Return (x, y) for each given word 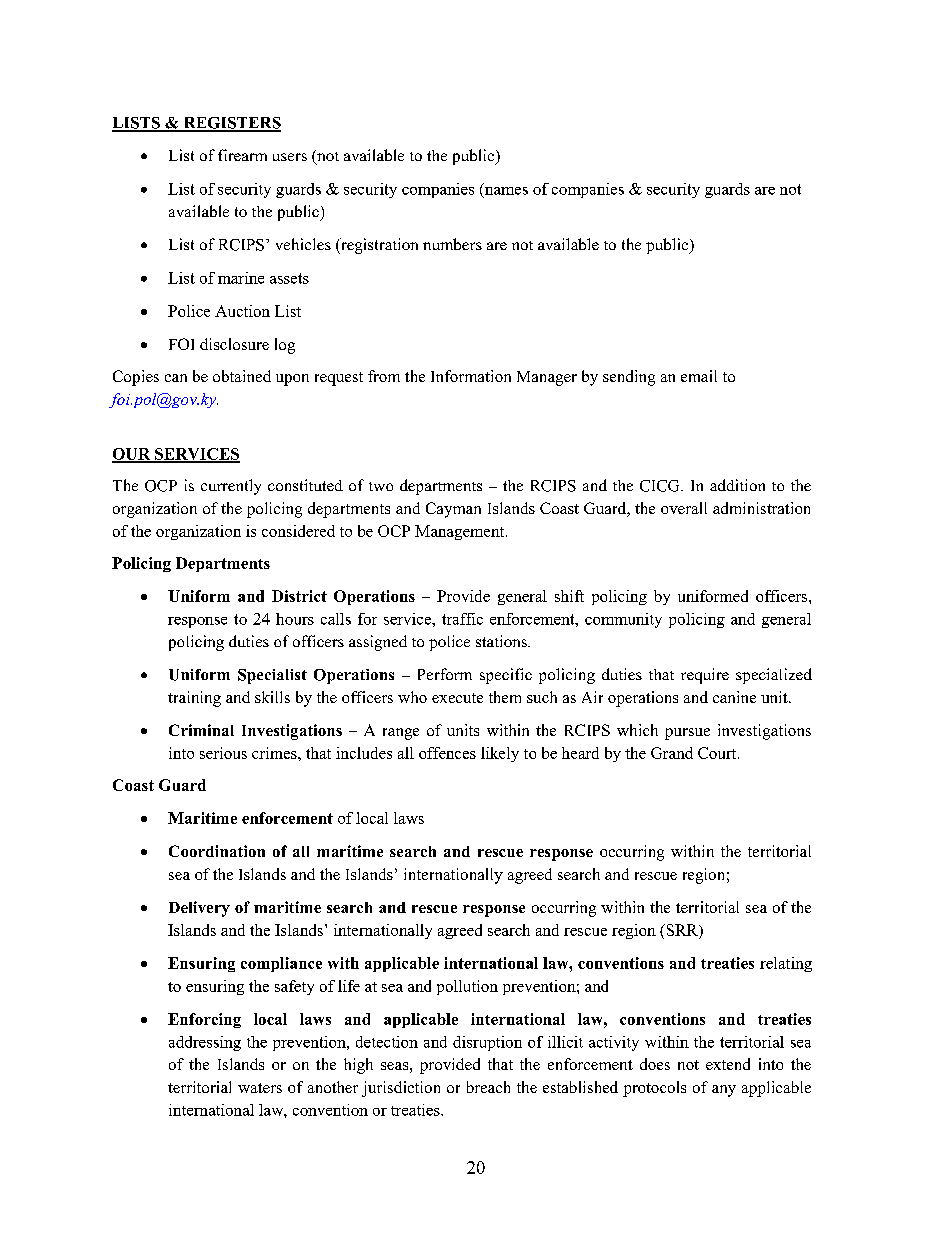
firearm (242, 155)
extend (728, 1064)
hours (295, 619)
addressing (205, 1043)
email (699, 376)
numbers (452, 244)
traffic (462, 619)
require (705, 676)
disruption (487, 1043)
